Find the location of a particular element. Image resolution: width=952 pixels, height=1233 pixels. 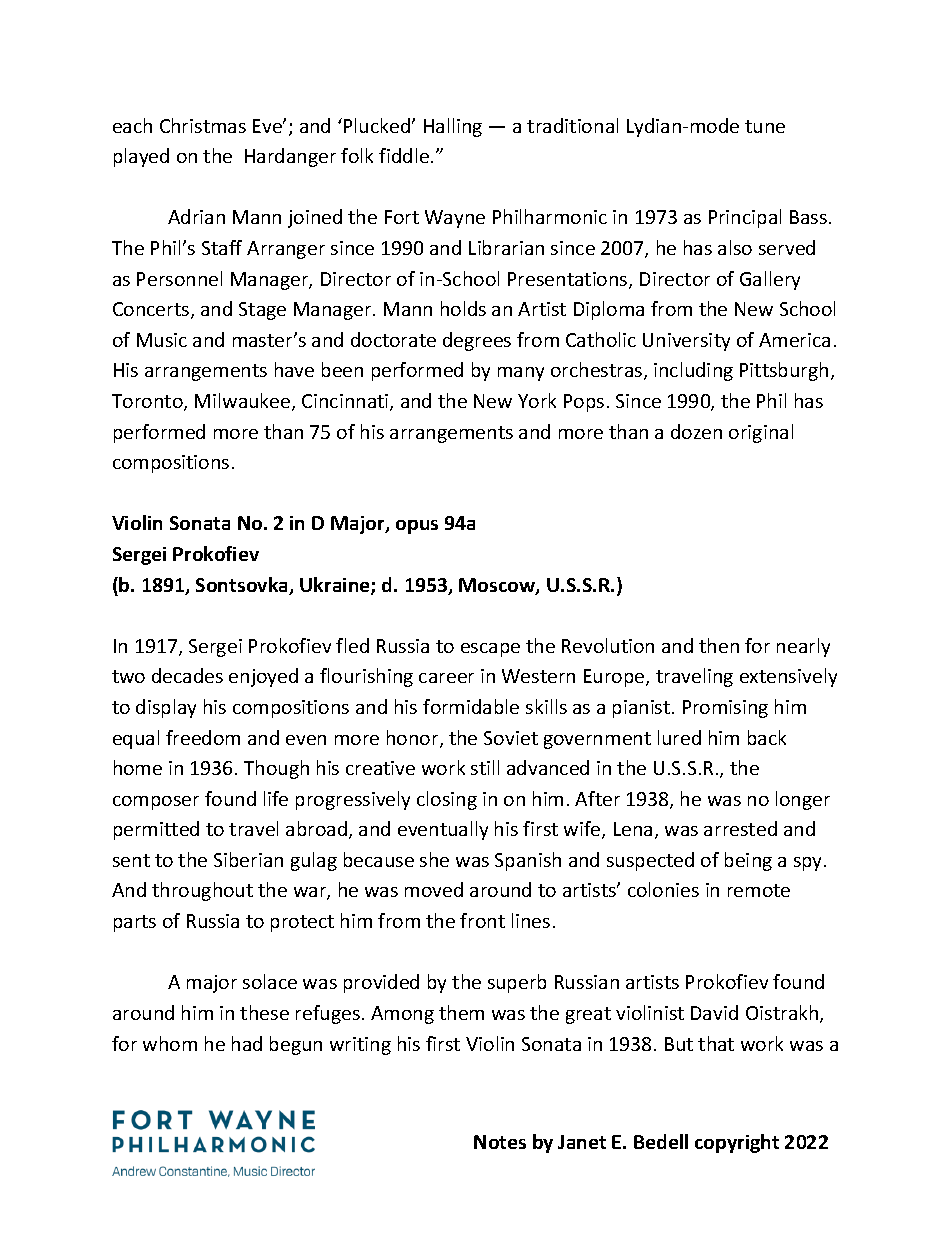

Christmas is located at coordinates (203, 125).
